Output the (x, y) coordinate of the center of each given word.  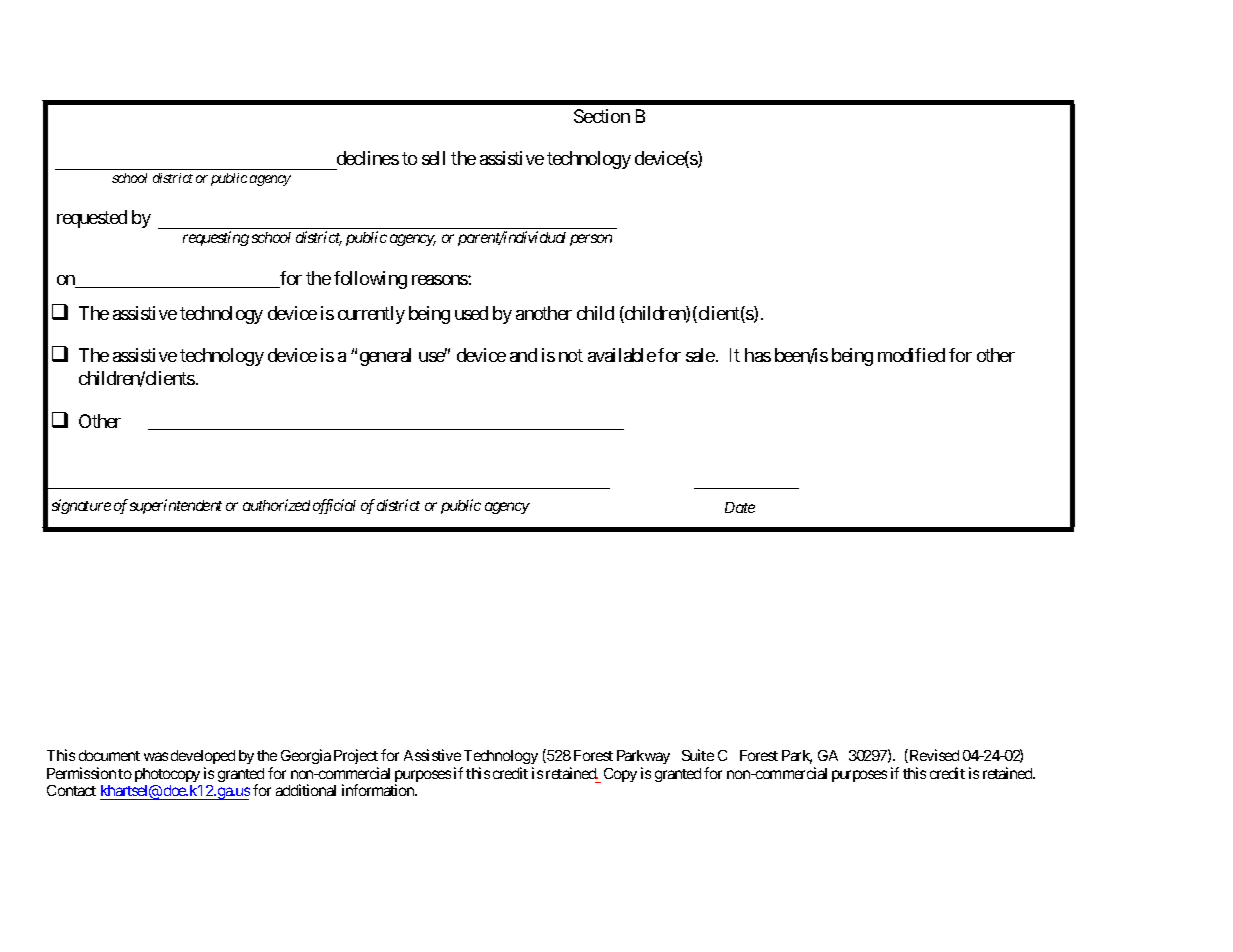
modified (911, 355)
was (156, 756)
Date (740, 507)
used (471, 313)
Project (356, 756)
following (370, 280)
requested (92, 219)
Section (602, 116)
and (523, 355)
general (385, 357)
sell (433, 158)
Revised (933, 756)
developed (203, 757)
